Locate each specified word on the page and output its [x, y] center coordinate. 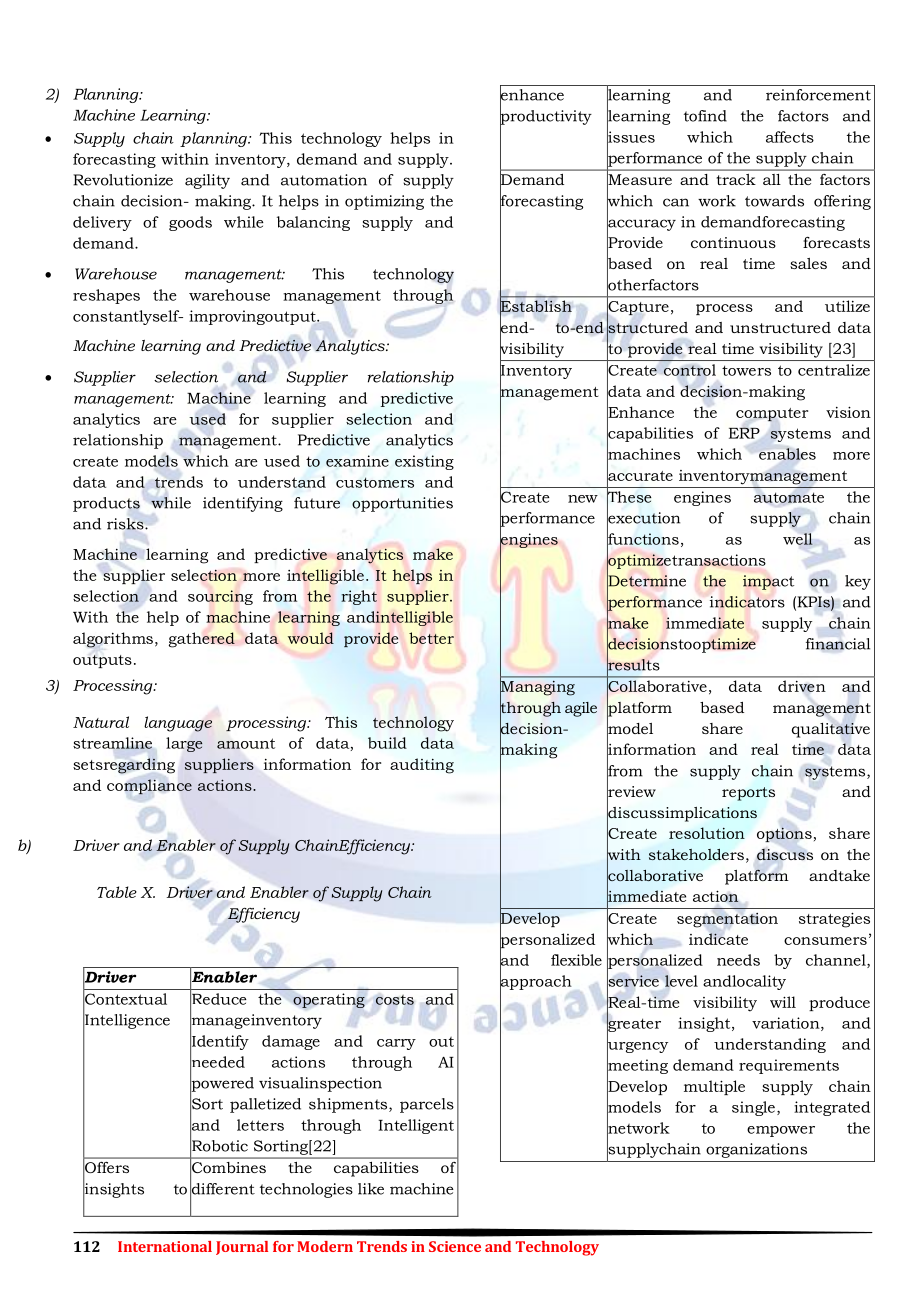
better [431, 638]
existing [424, 462]
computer [772, 415]
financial [838, 644]
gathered [202, 640]
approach [536, 982]
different [222, 1189]
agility [207, 181]
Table [117, 892]
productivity [546, 117]
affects [790, 137]
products [106, 504]
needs [738, 960]
